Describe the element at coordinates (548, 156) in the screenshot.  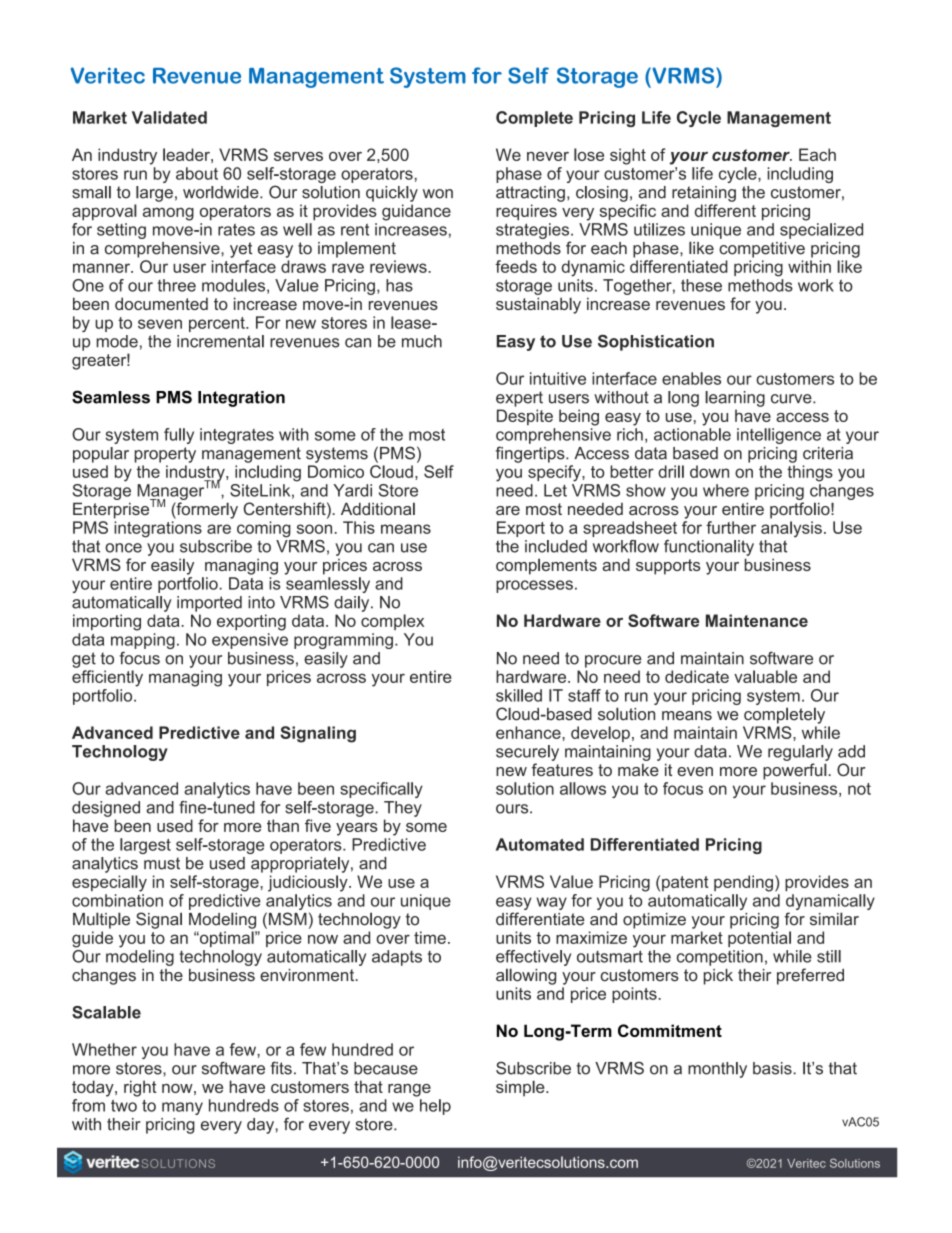
I see `never` at that location.
